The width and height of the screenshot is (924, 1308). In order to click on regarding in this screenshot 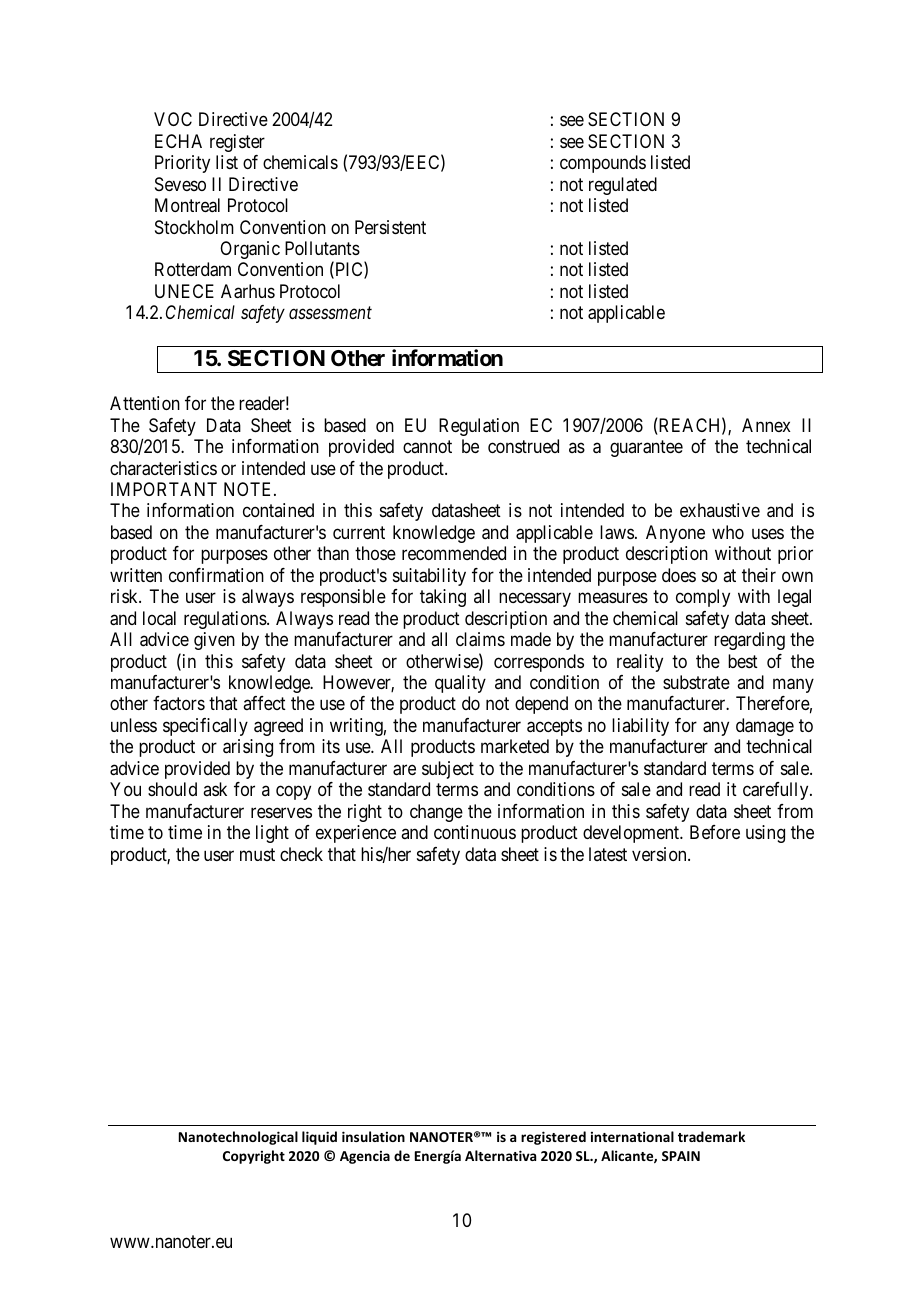, I will do `click(749, 641)`.
